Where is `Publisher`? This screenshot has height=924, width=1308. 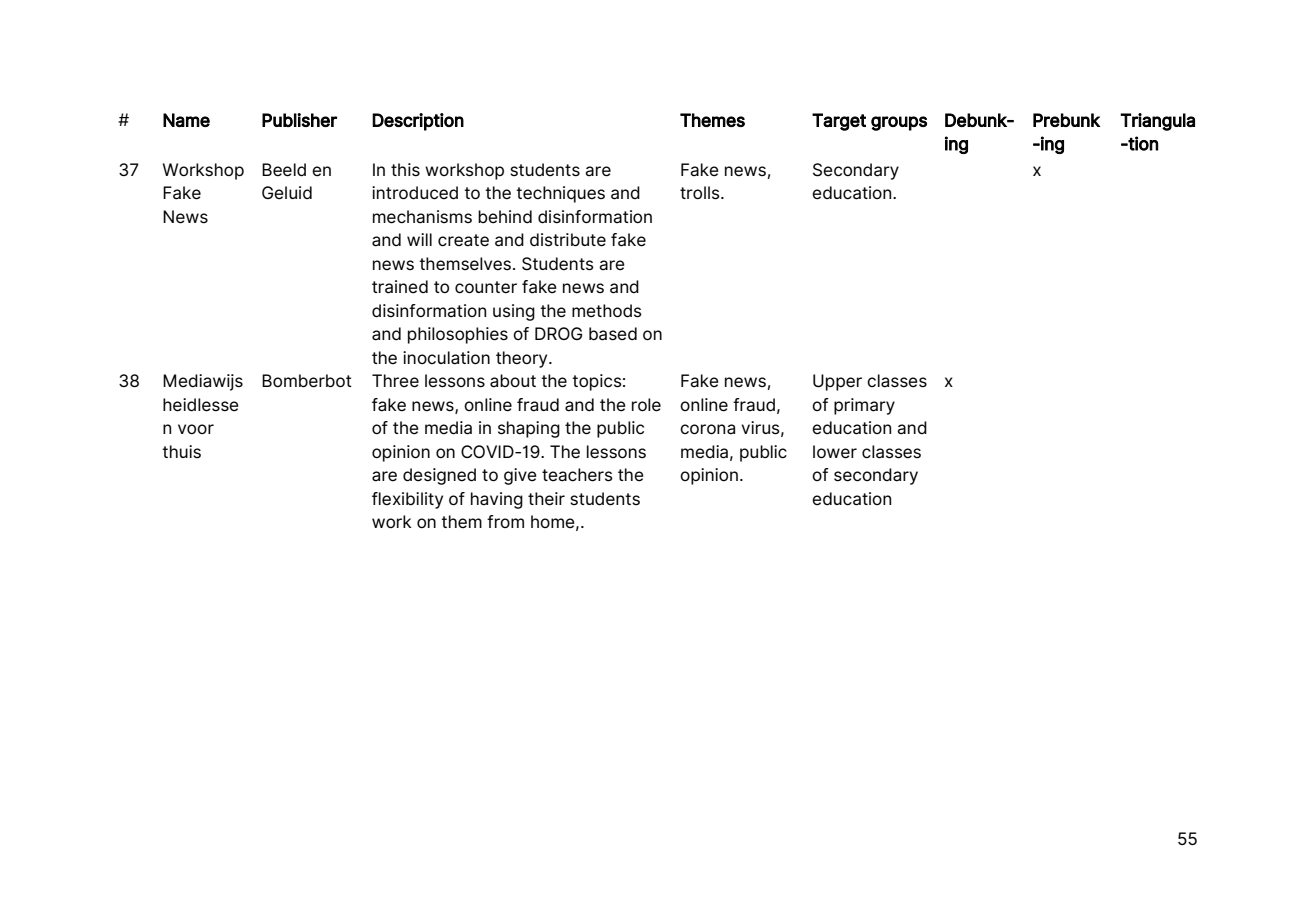
Publisher is located at coordinates (300, 120).
